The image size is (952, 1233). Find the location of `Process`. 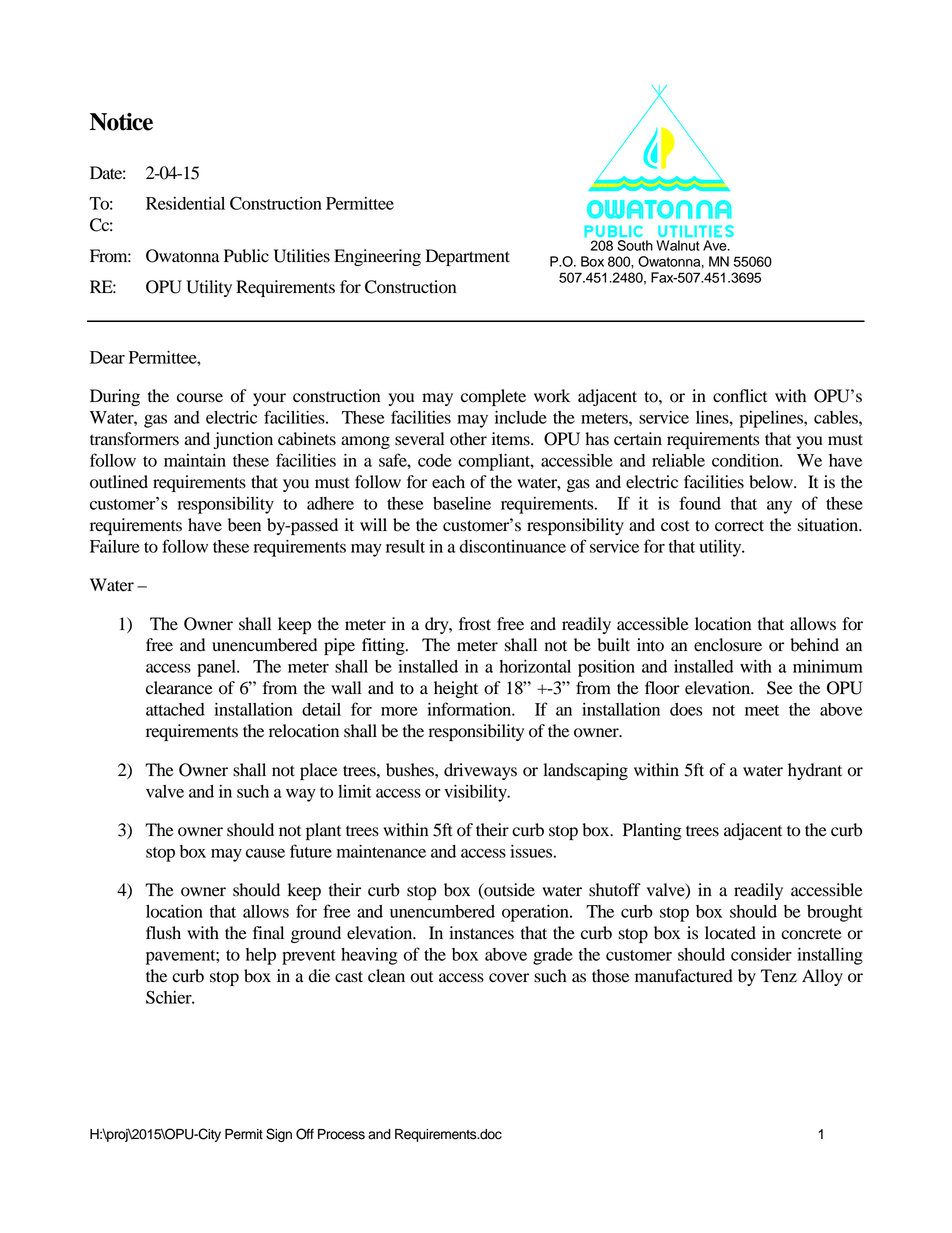

Process is located at coordinates (341, 1134).
